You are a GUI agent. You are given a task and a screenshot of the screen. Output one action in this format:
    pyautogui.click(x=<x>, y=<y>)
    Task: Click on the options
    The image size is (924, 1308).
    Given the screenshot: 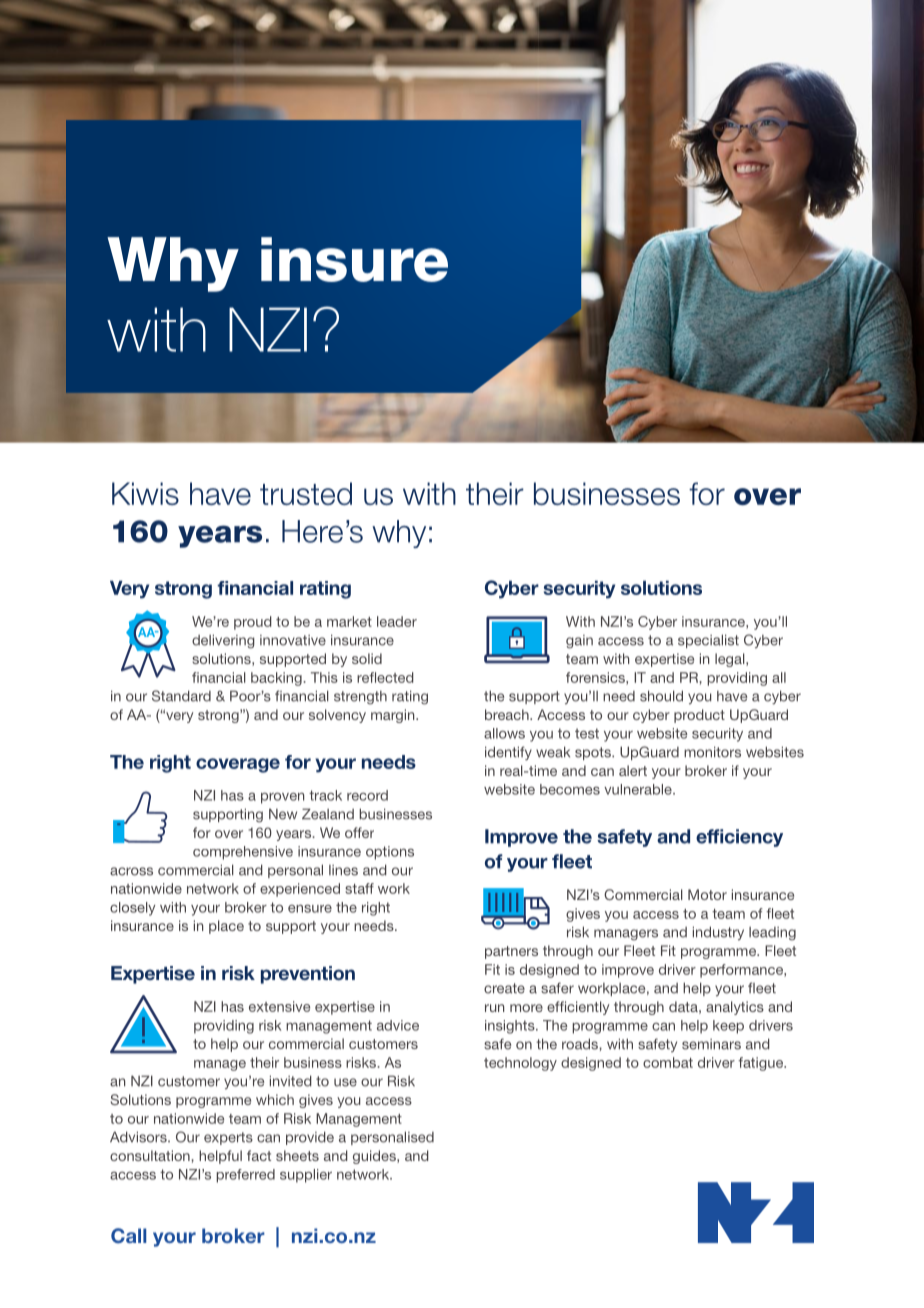 What is the action you would take?
    pyautogui.click(x=390, y=853)
